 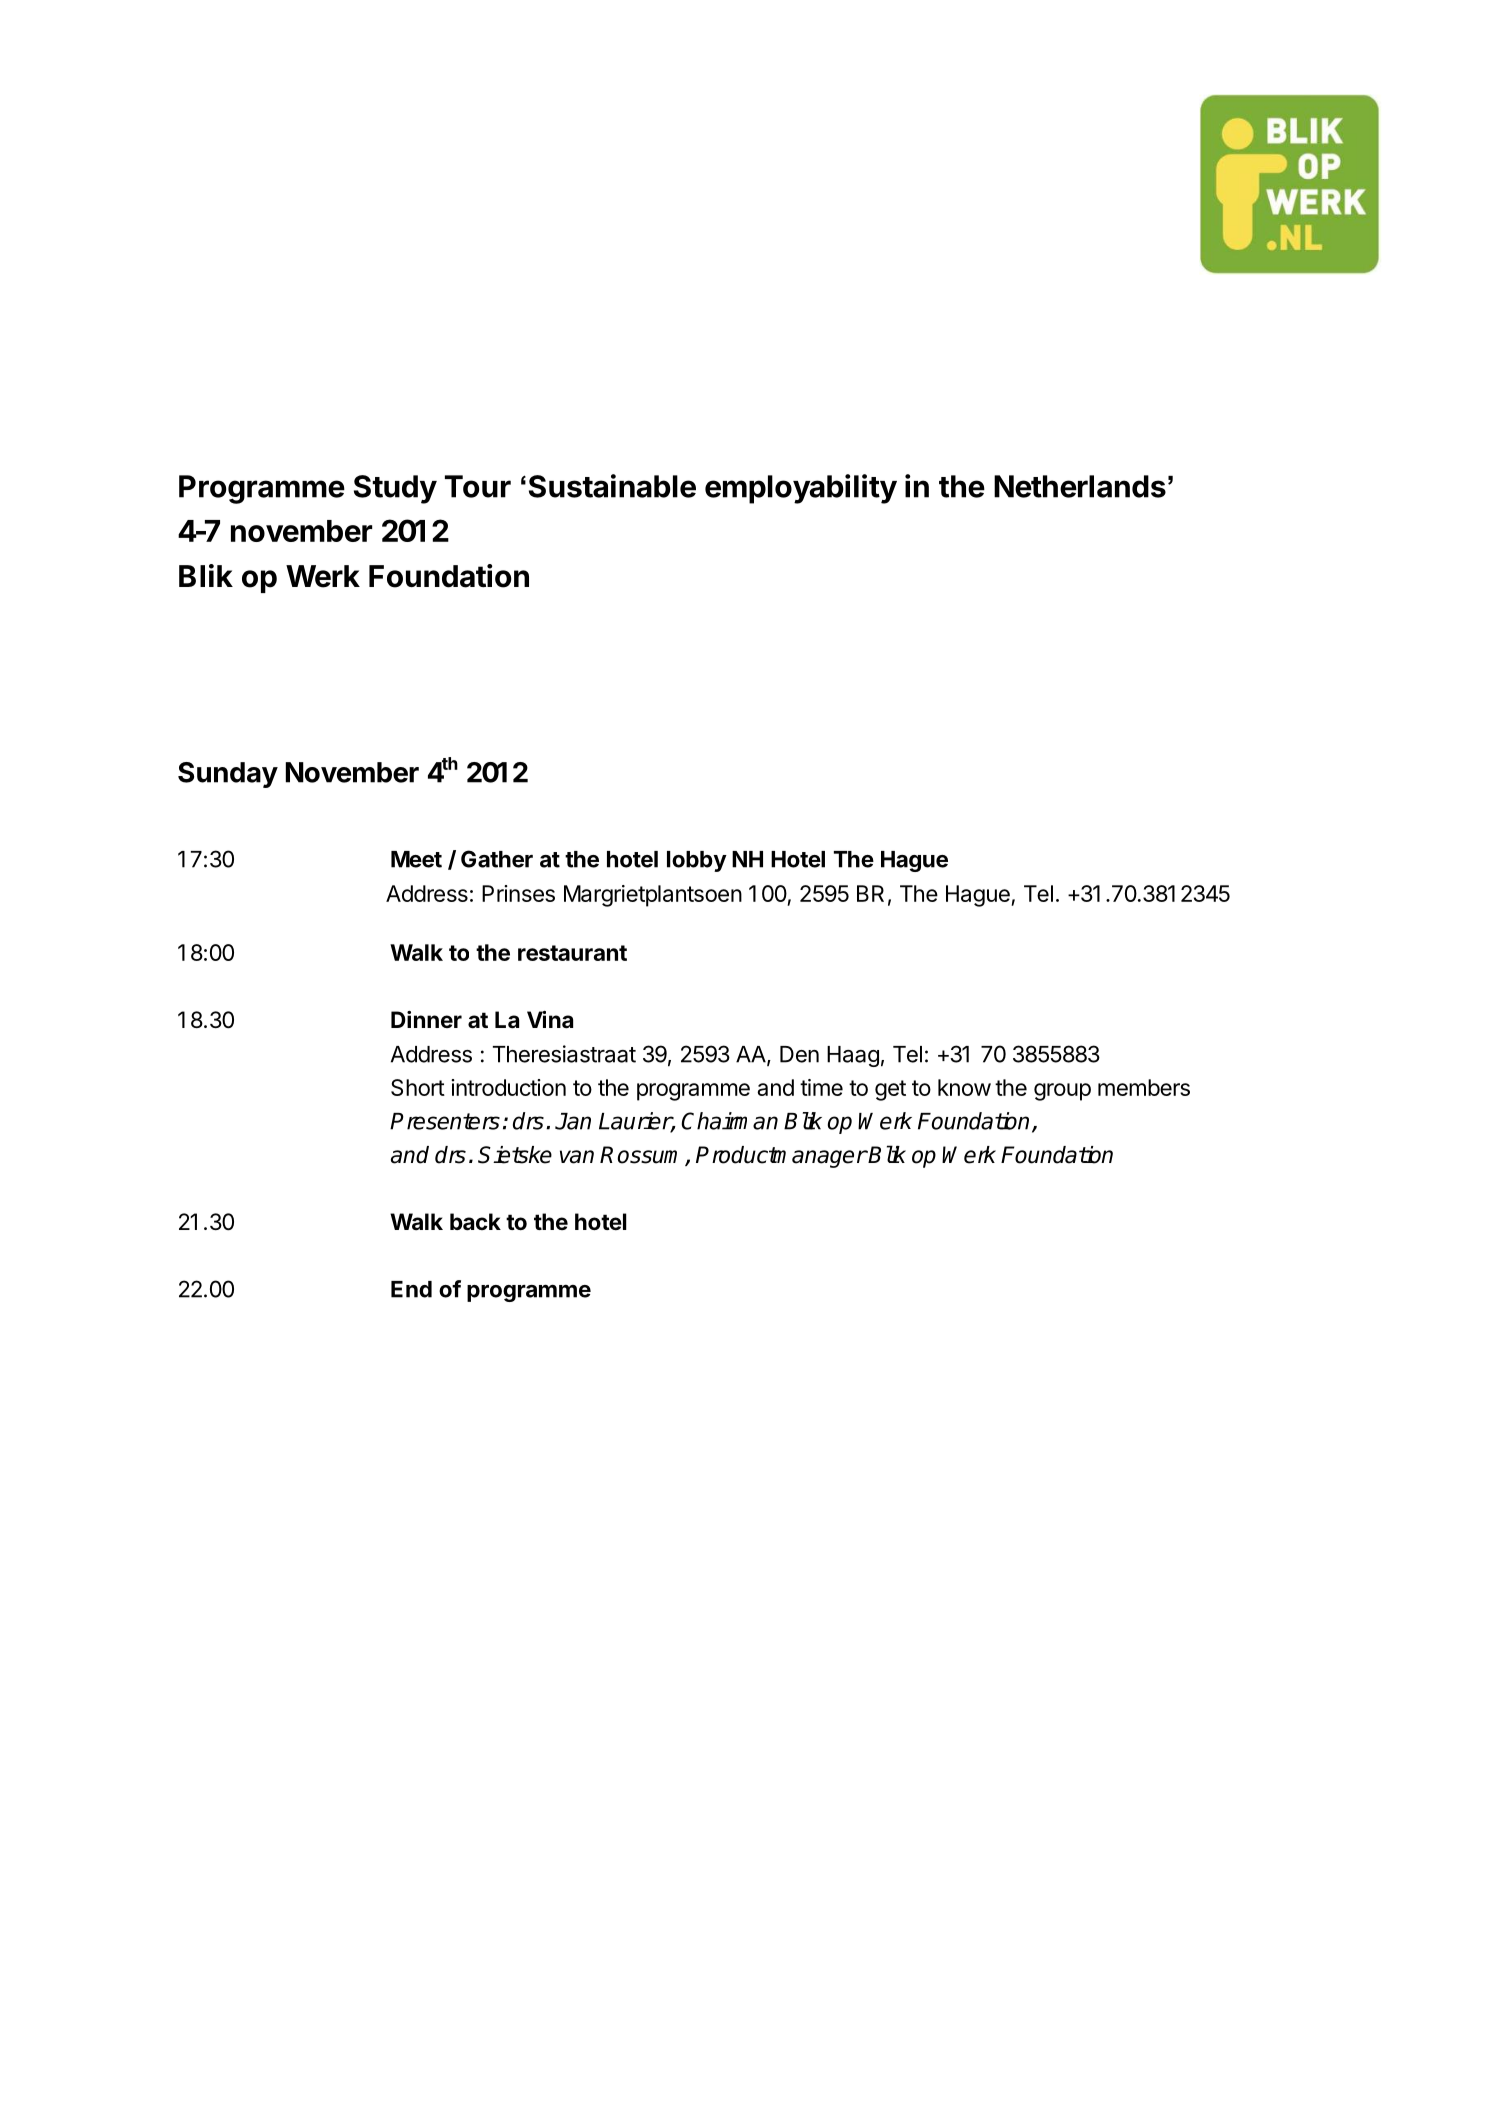 What do you see at coordinates (475, 1222) in the page?
I see `back` at bounding box center [475, 1222].
